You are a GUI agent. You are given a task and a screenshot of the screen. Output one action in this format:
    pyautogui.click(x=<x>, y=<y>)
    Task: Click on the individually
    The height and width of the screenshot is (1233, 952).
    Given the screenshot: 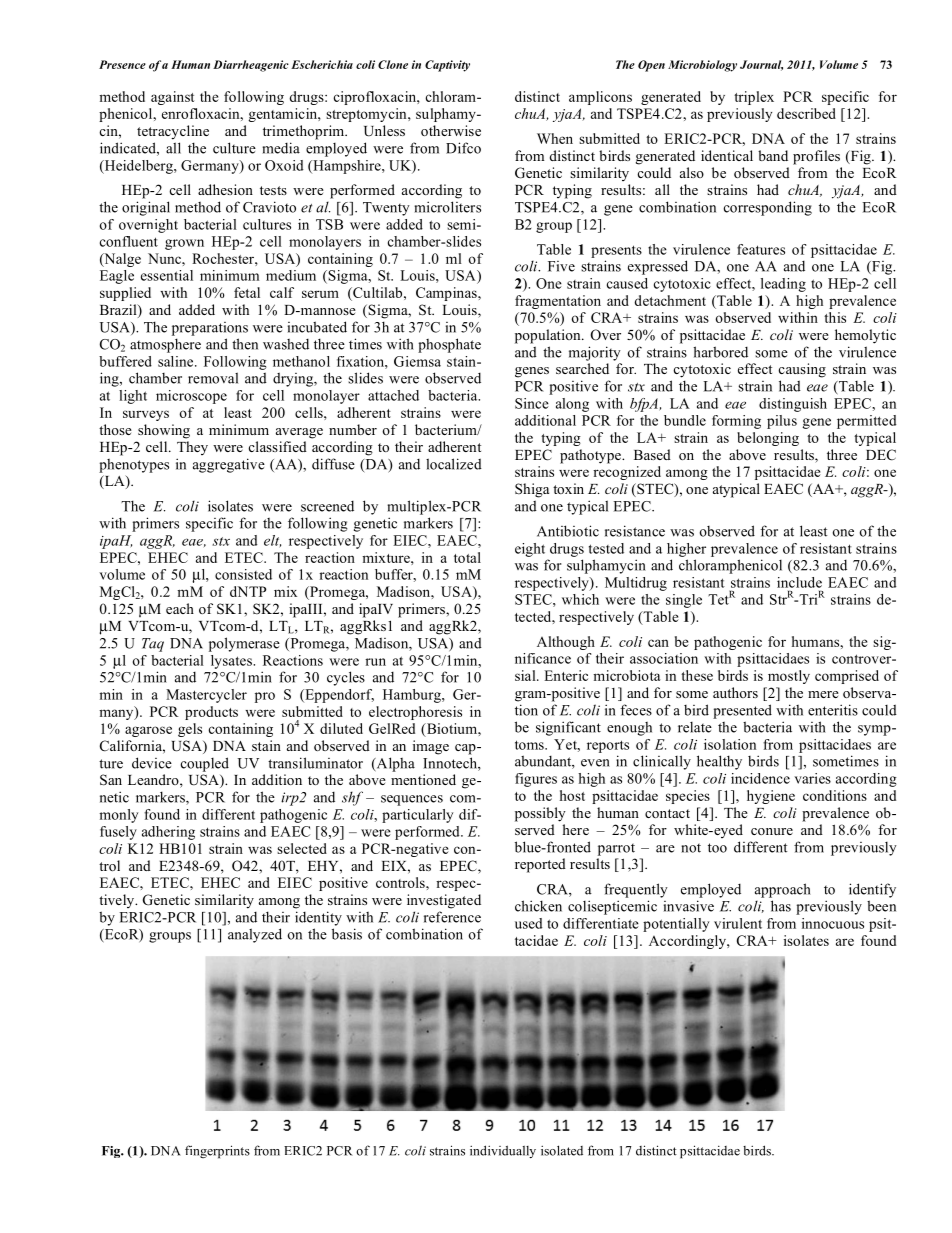 What is the action you would take?
    pyautogui.click(x=503, y=1151)
